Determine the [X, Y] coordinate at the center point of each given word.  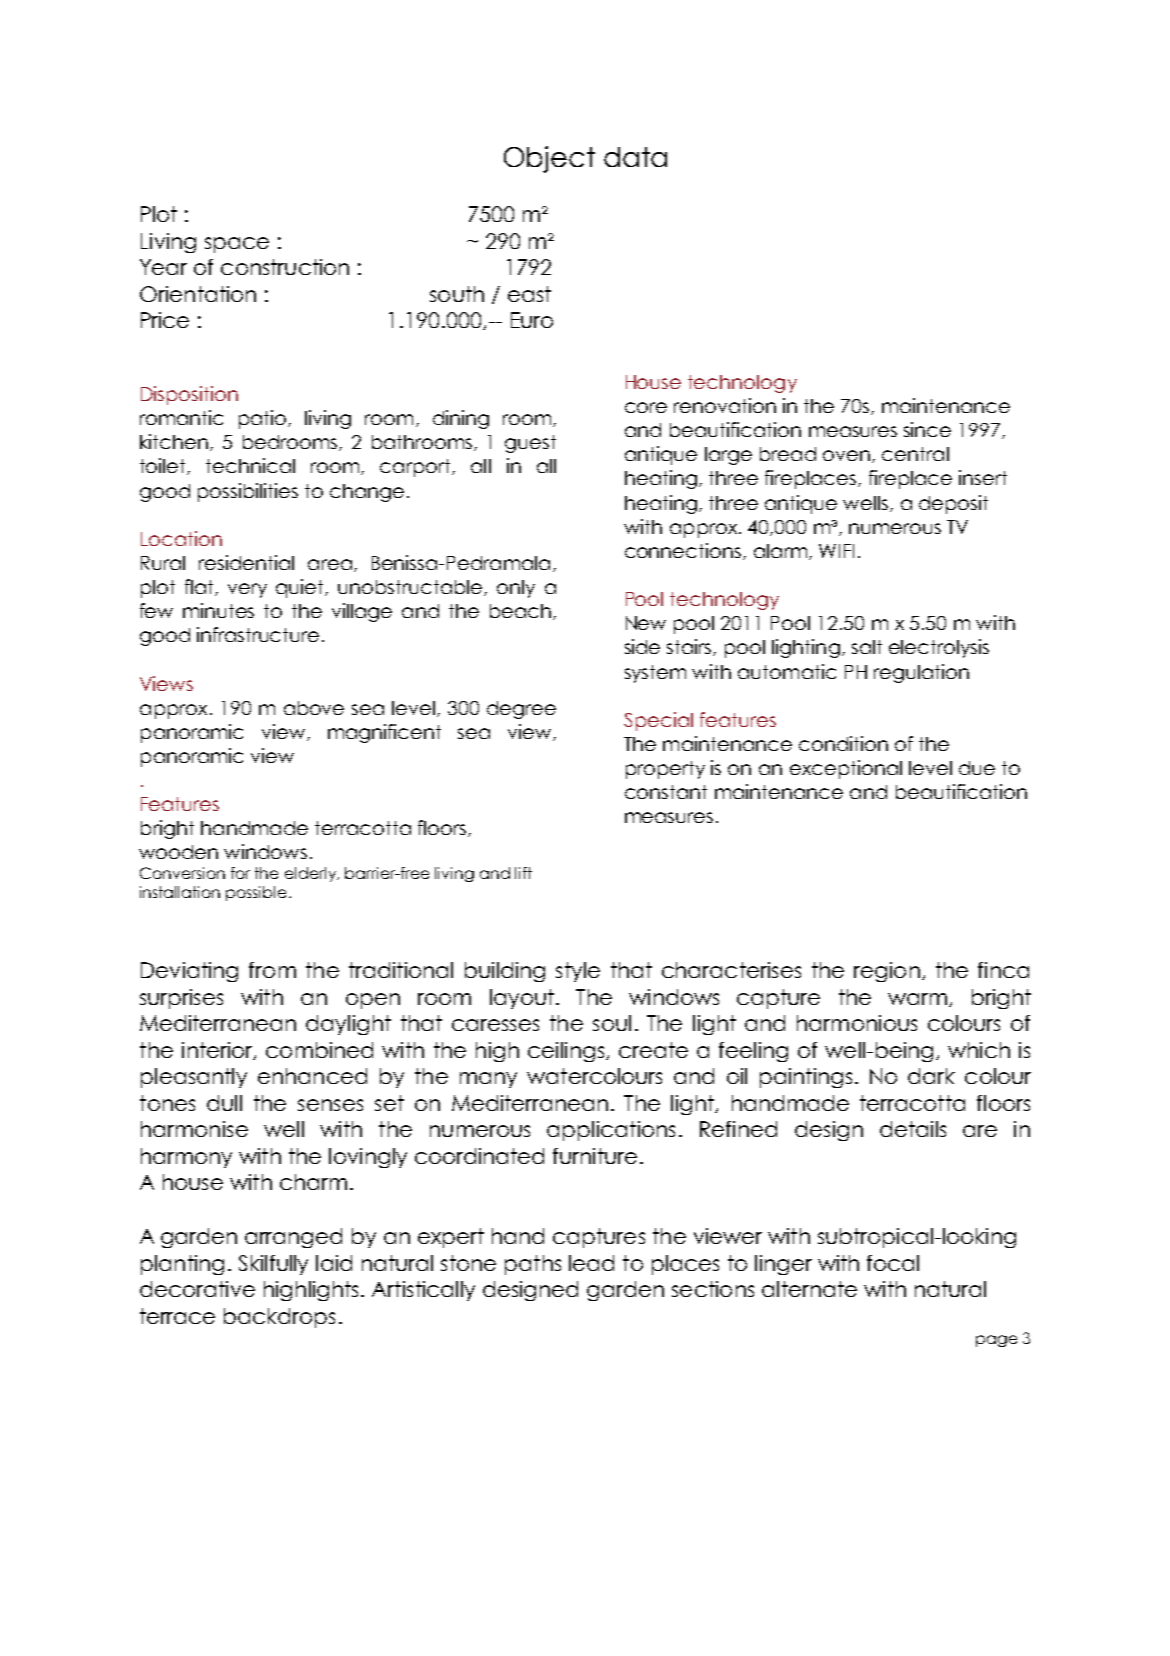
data [635, 157]
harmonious [857, 1023]
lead [591, 1263]
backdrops [279, 1318]
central [915, 454]
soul [612, 1023]
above [314, 708]
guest [530, 444]
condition [843, 743]
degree [521, 710]
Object [549, 159]
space [237, 245]
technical [250, 465]
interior [218, 1051]
